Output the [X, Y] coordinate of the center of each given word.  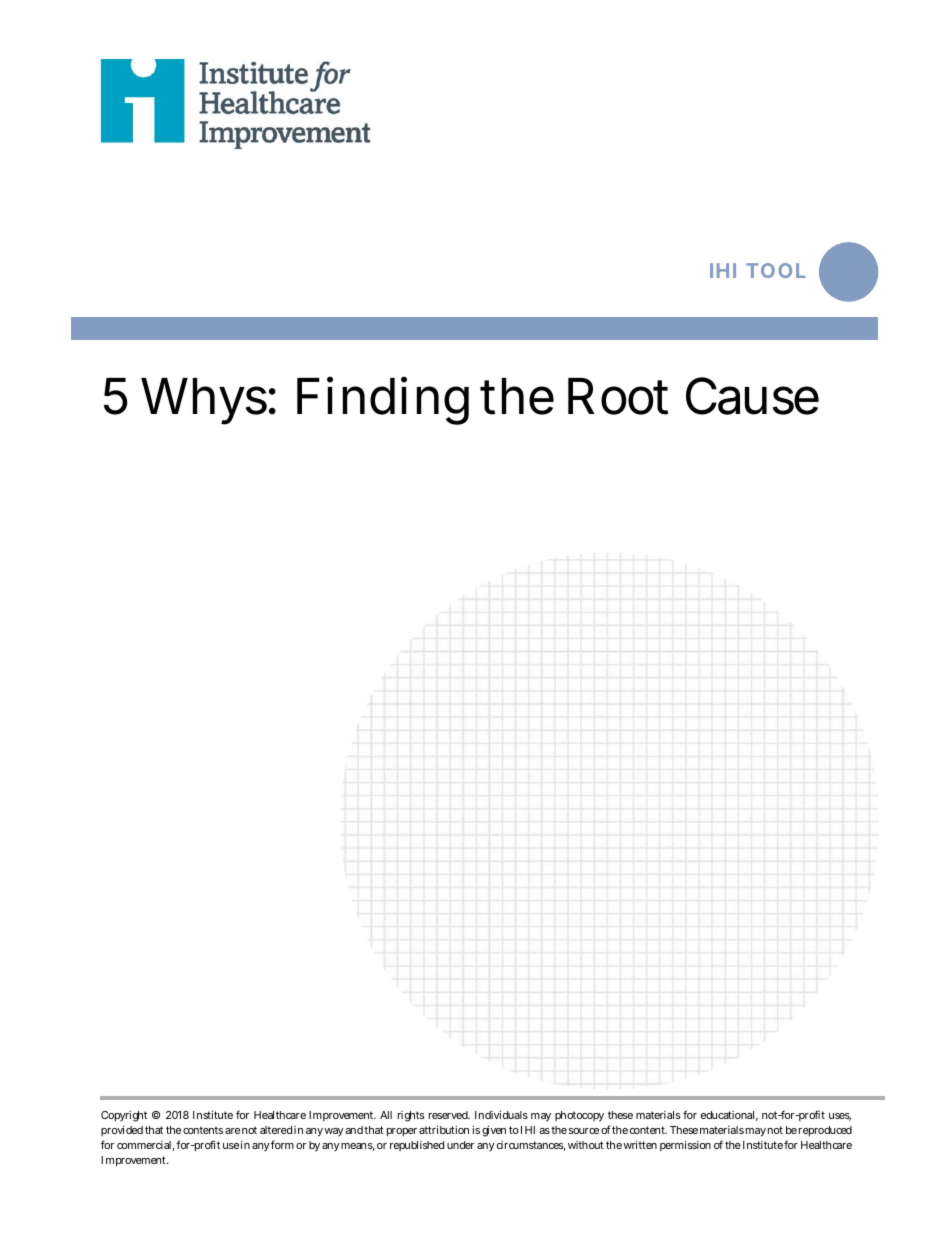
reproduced [825, 1131]
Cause [752, 396]
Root [618, 396]
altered [276, 1130]
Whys [204, 401]
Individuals [501, 1115]
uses [840, 1117]
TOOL [776, 270]
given [494, 1131]
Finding [383, 400]
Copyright [124, 1116]
